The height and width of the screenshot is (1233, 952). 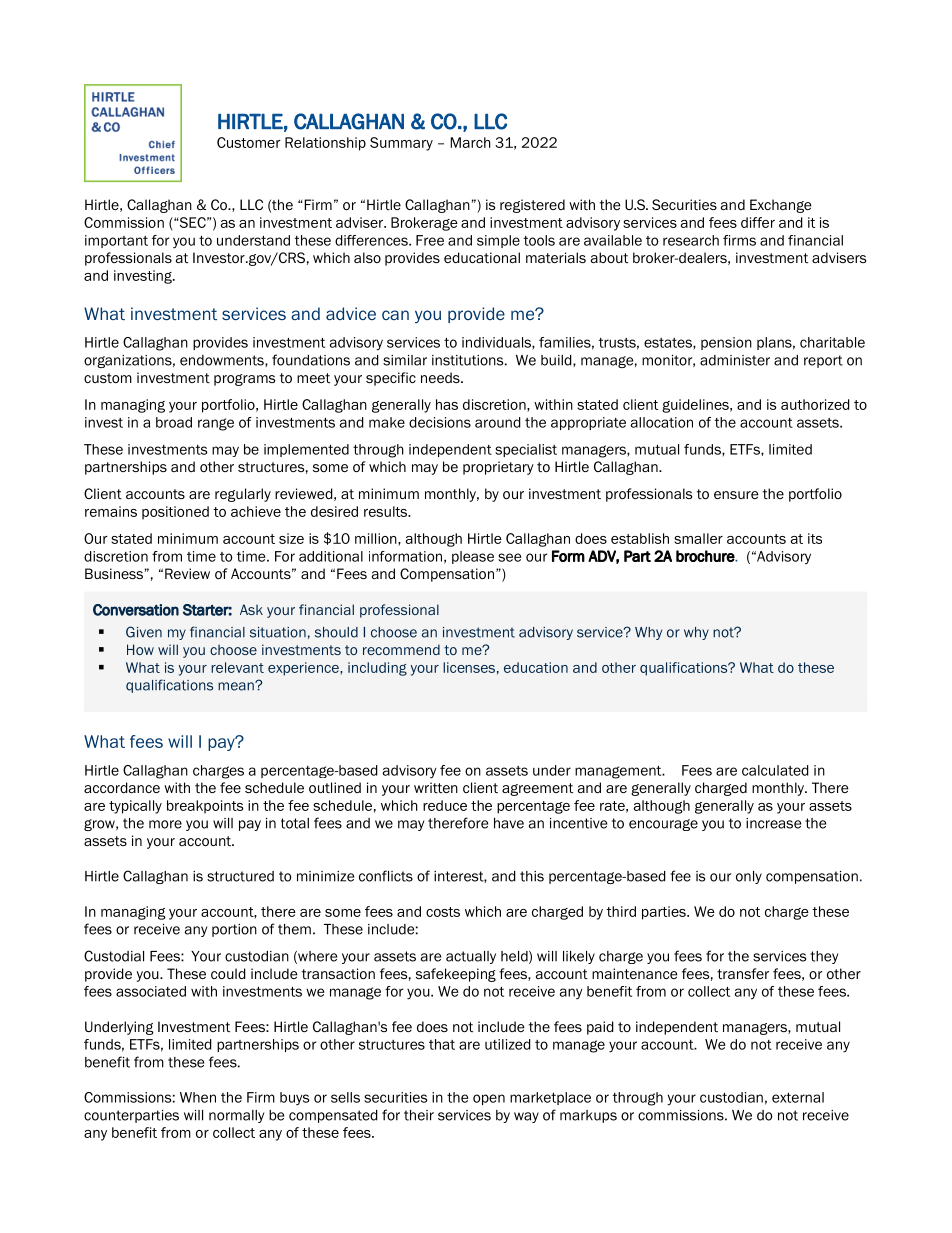 What do you see at coordinates (735, 360) in the screenshot?
I see `administer` at bounding box center [735, 360].
